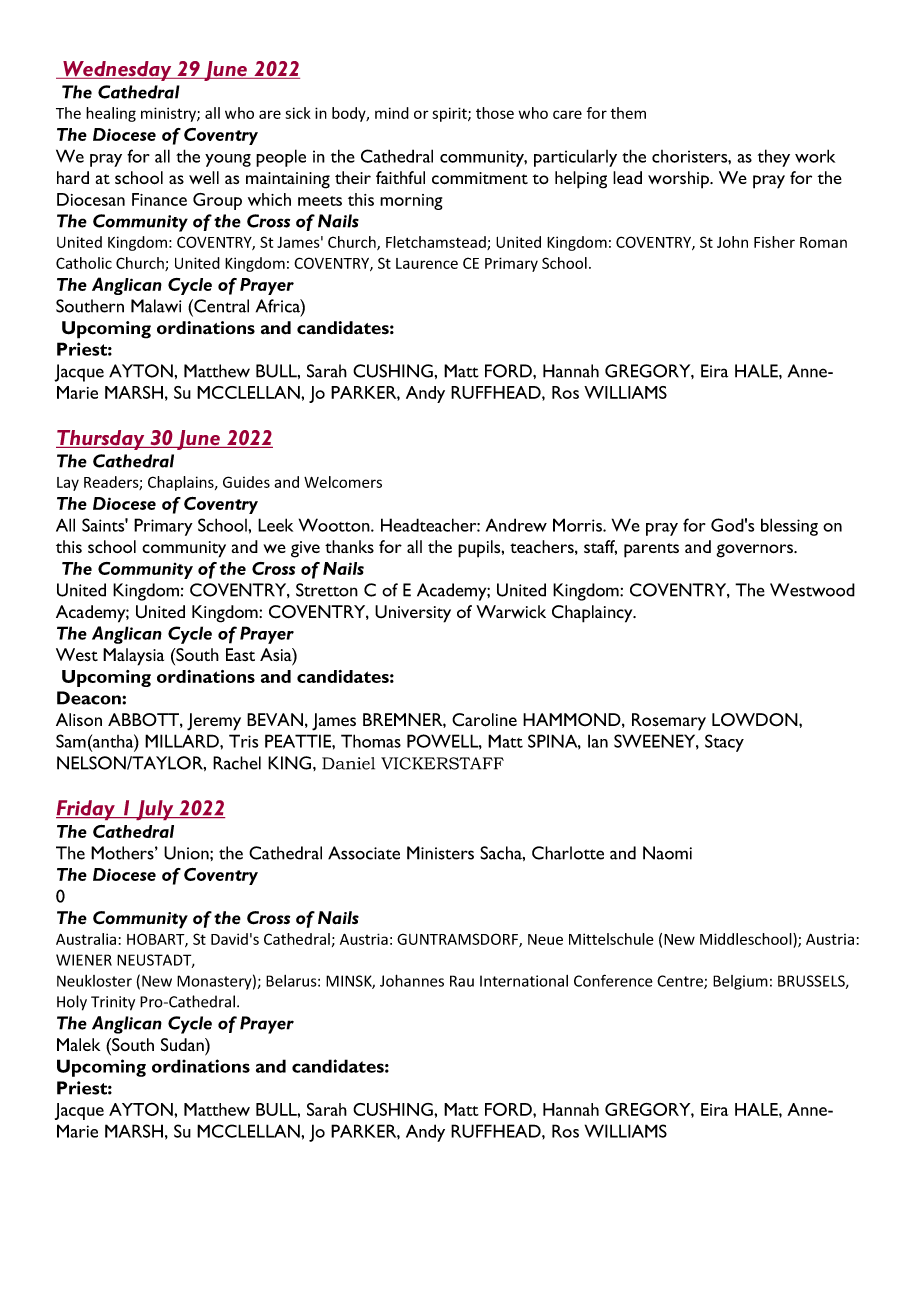  I want to click on Andrew, so click(516, 525).
